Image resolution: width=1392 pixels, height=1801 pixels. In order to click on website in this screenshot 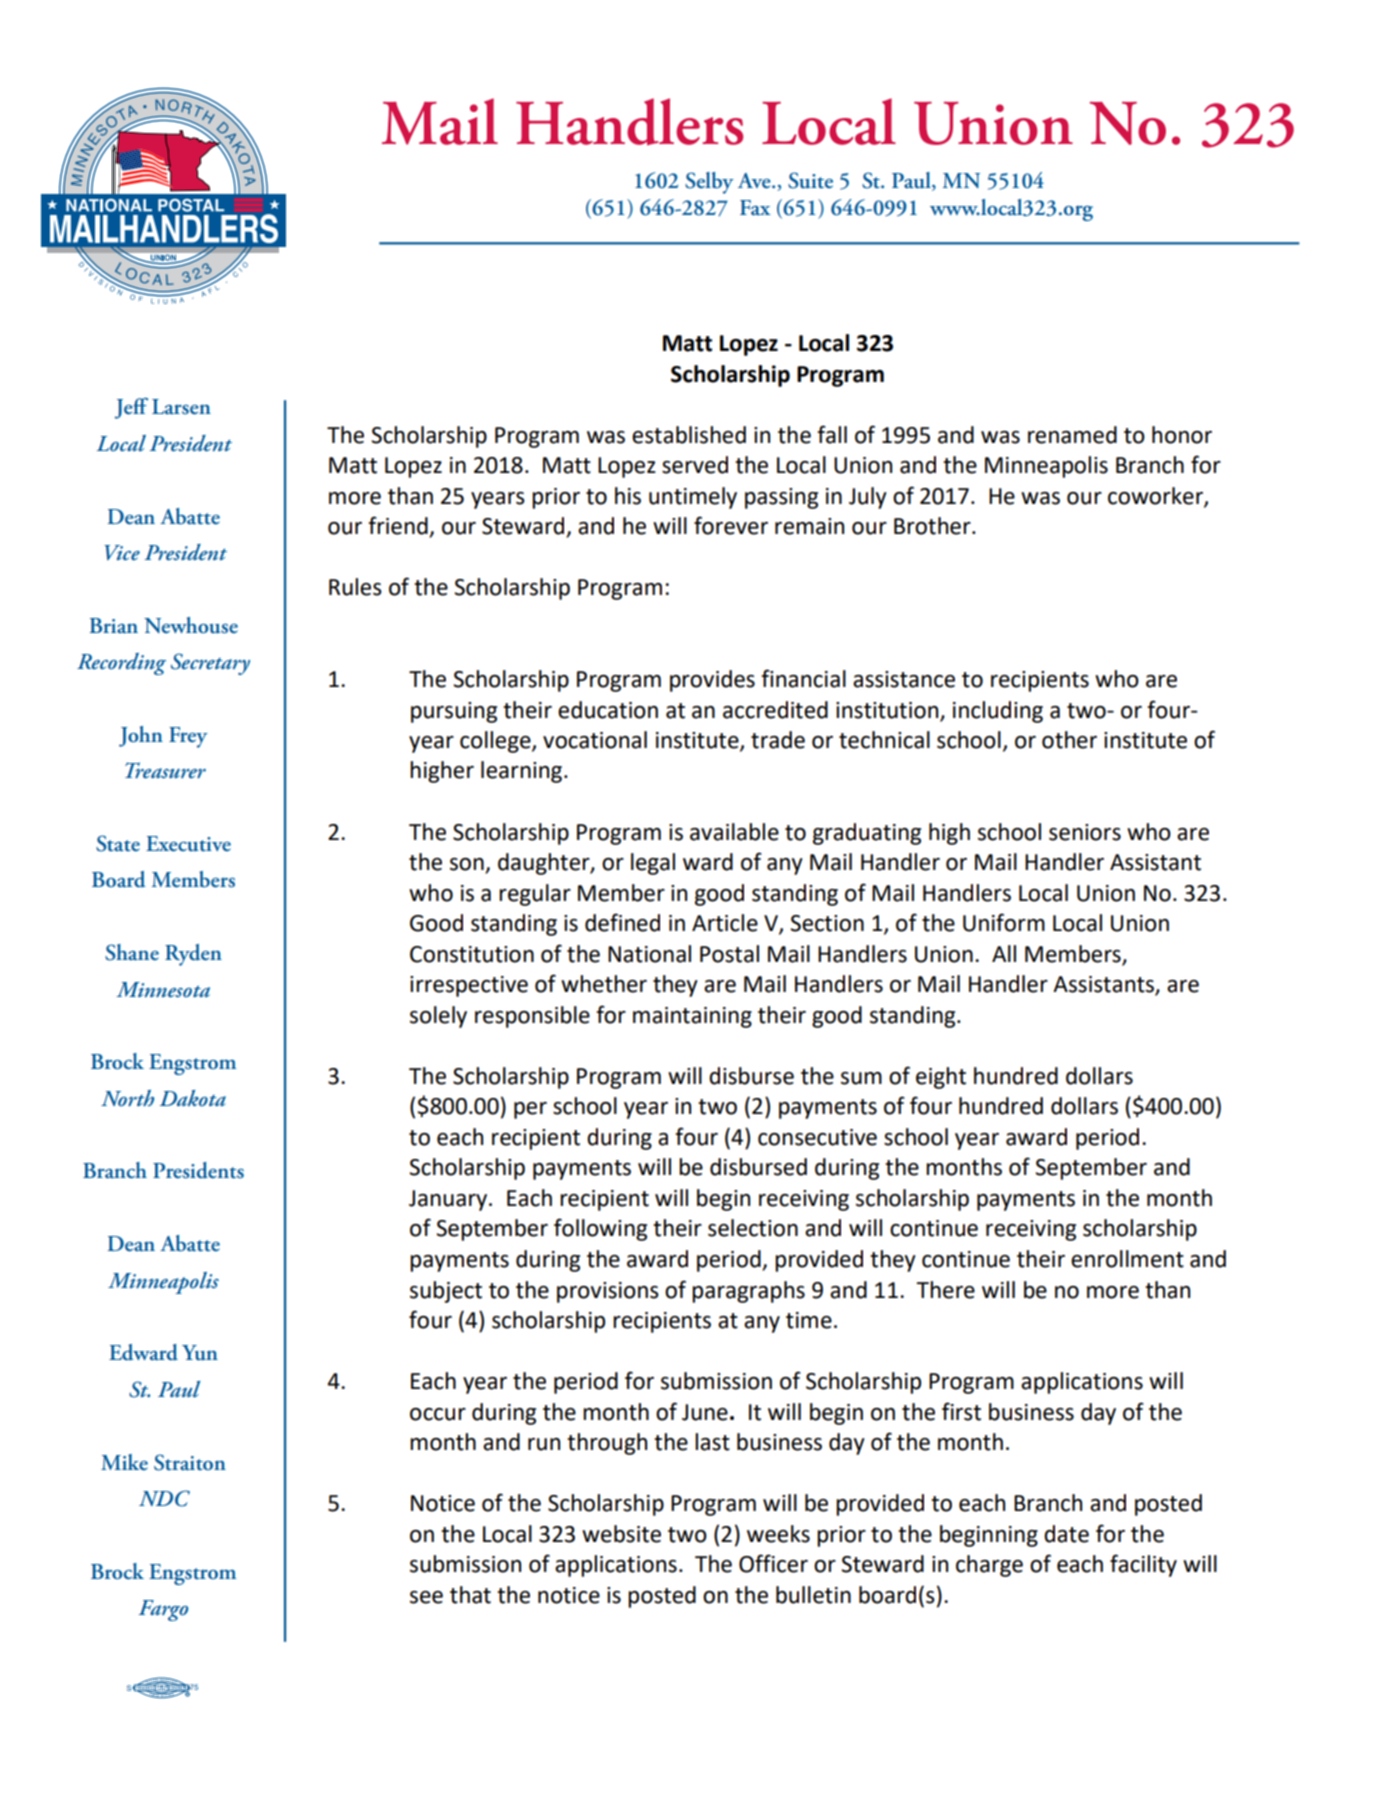, I will do `click(621, 1534)`.
